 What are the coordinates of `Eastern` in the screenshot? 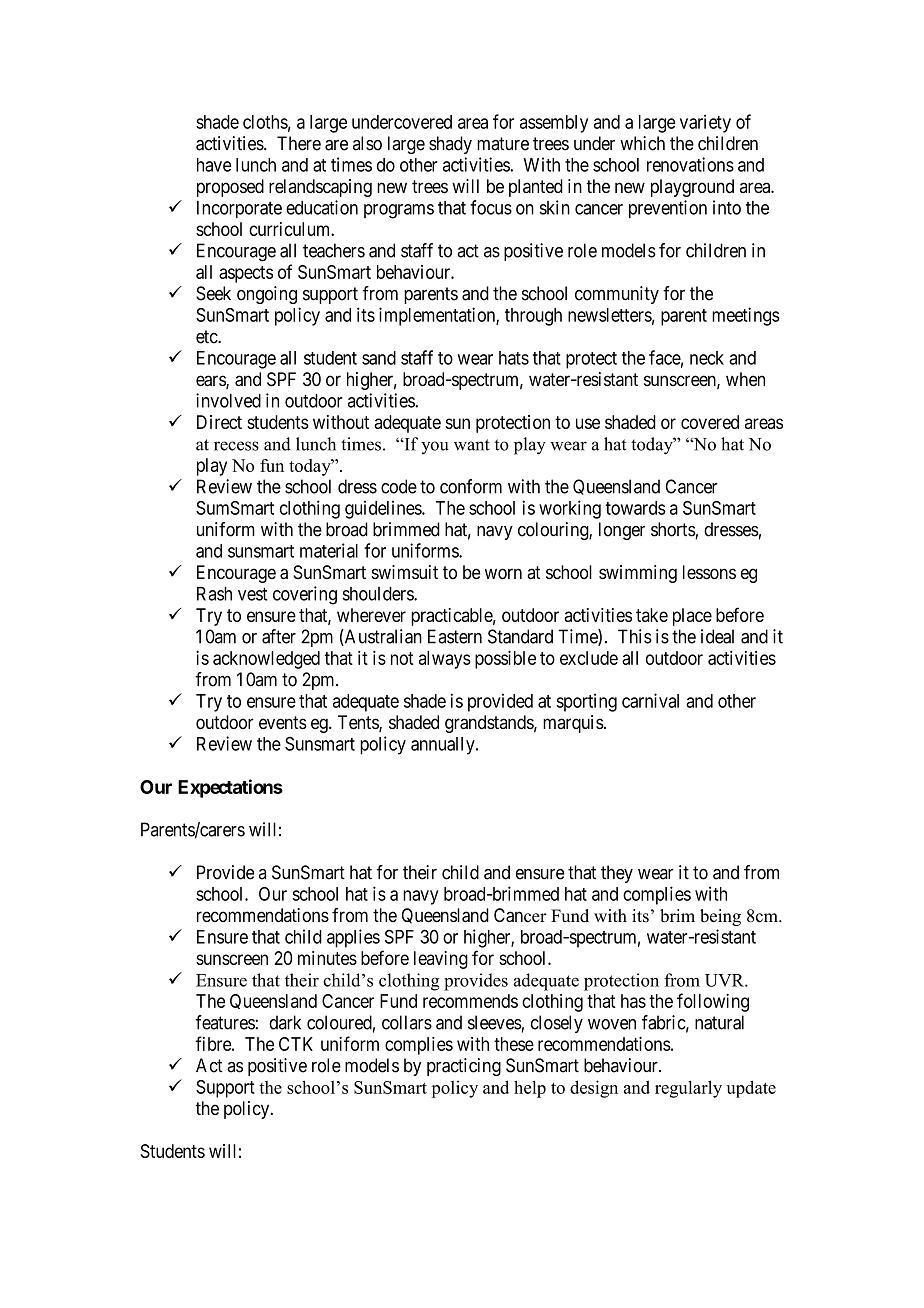 It's located at (455, 636).
